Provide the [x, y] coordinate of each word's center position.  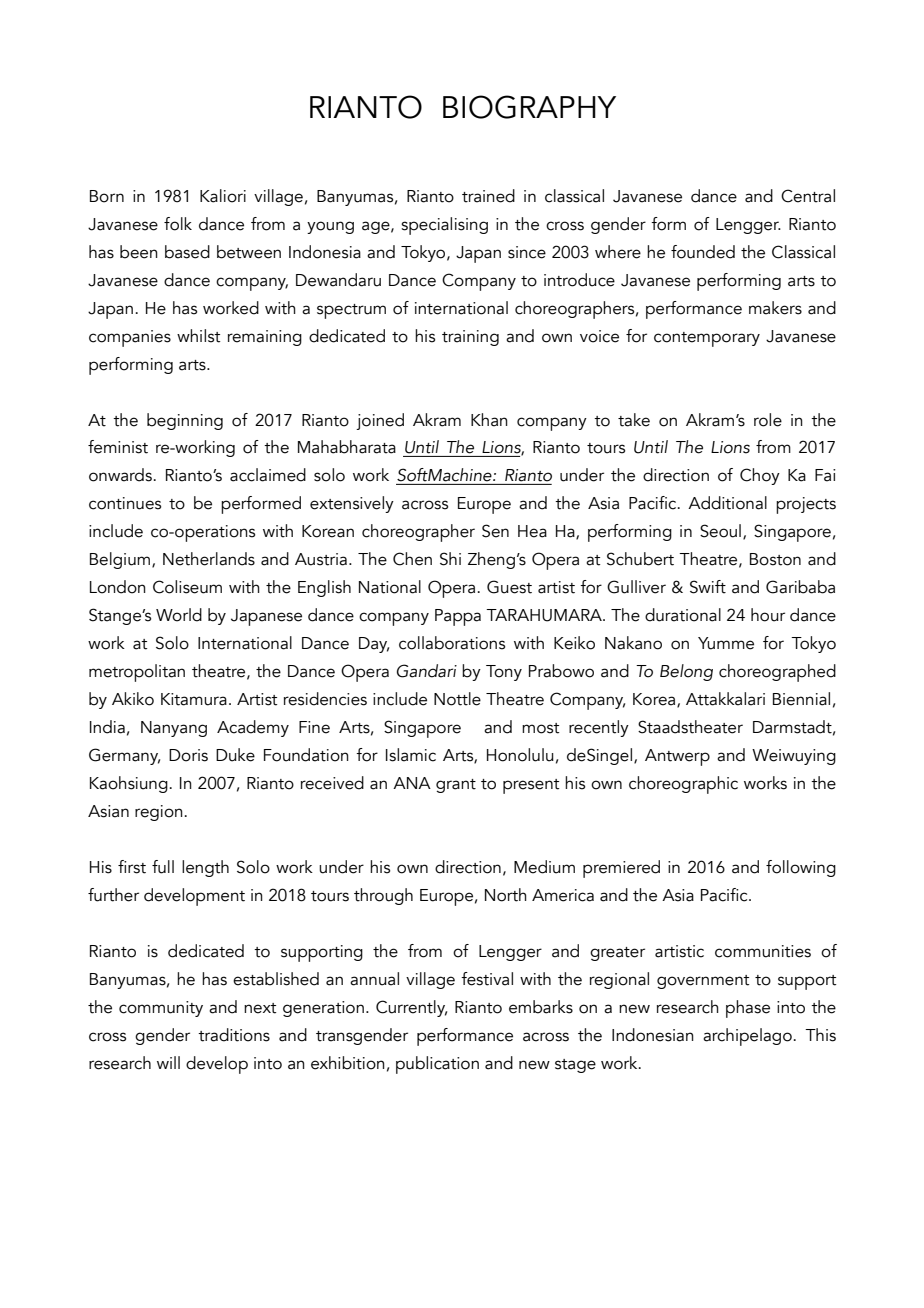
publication [437, 1065]
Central [808, 196]
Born [107, 196]
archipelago [747, 1037]
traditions [234, 1035]
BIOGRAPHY [529, 107]
